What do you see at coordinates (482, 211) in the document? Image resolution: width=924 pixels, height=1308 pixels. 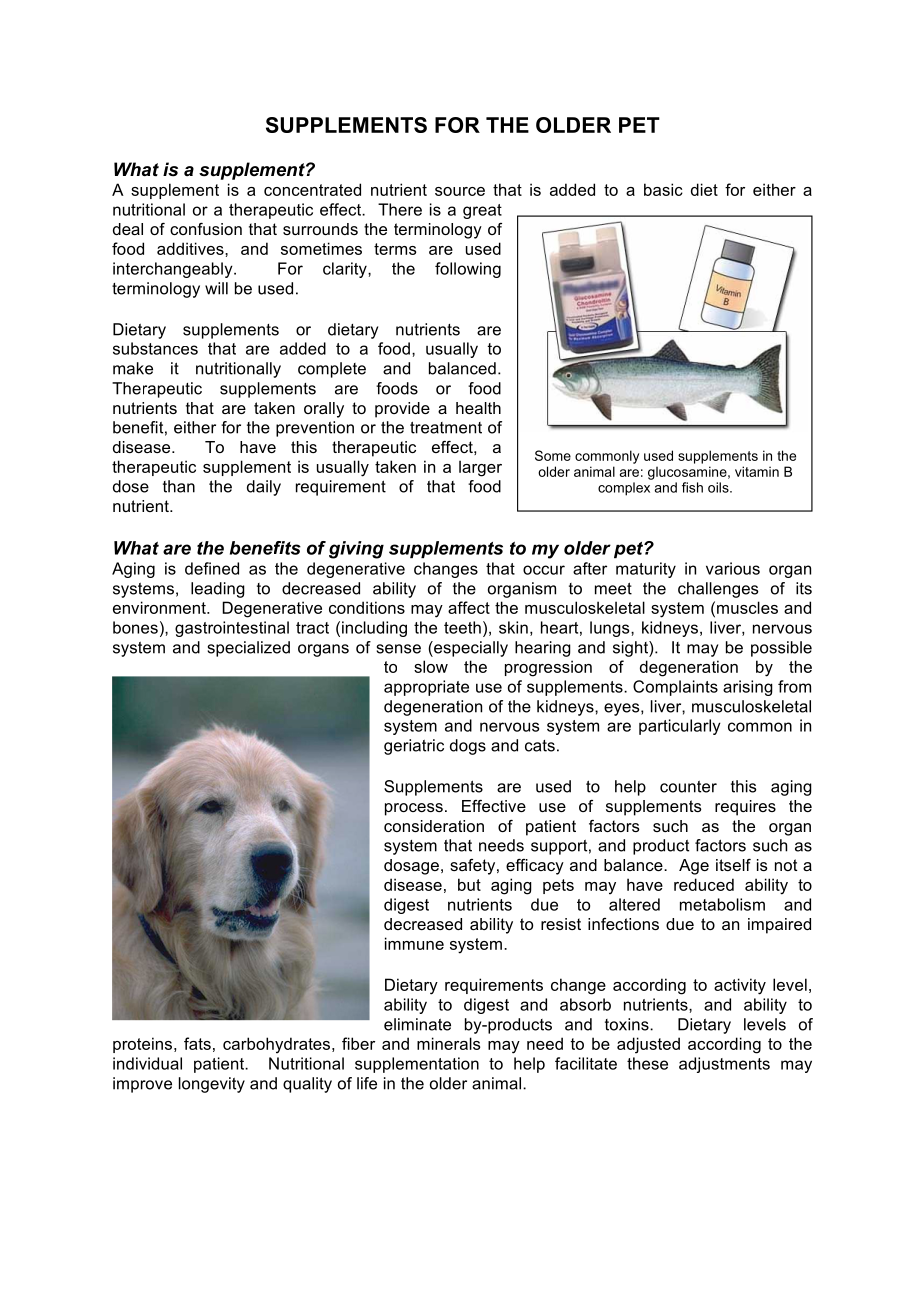 I see `great` at bounding box center [482, 211].
